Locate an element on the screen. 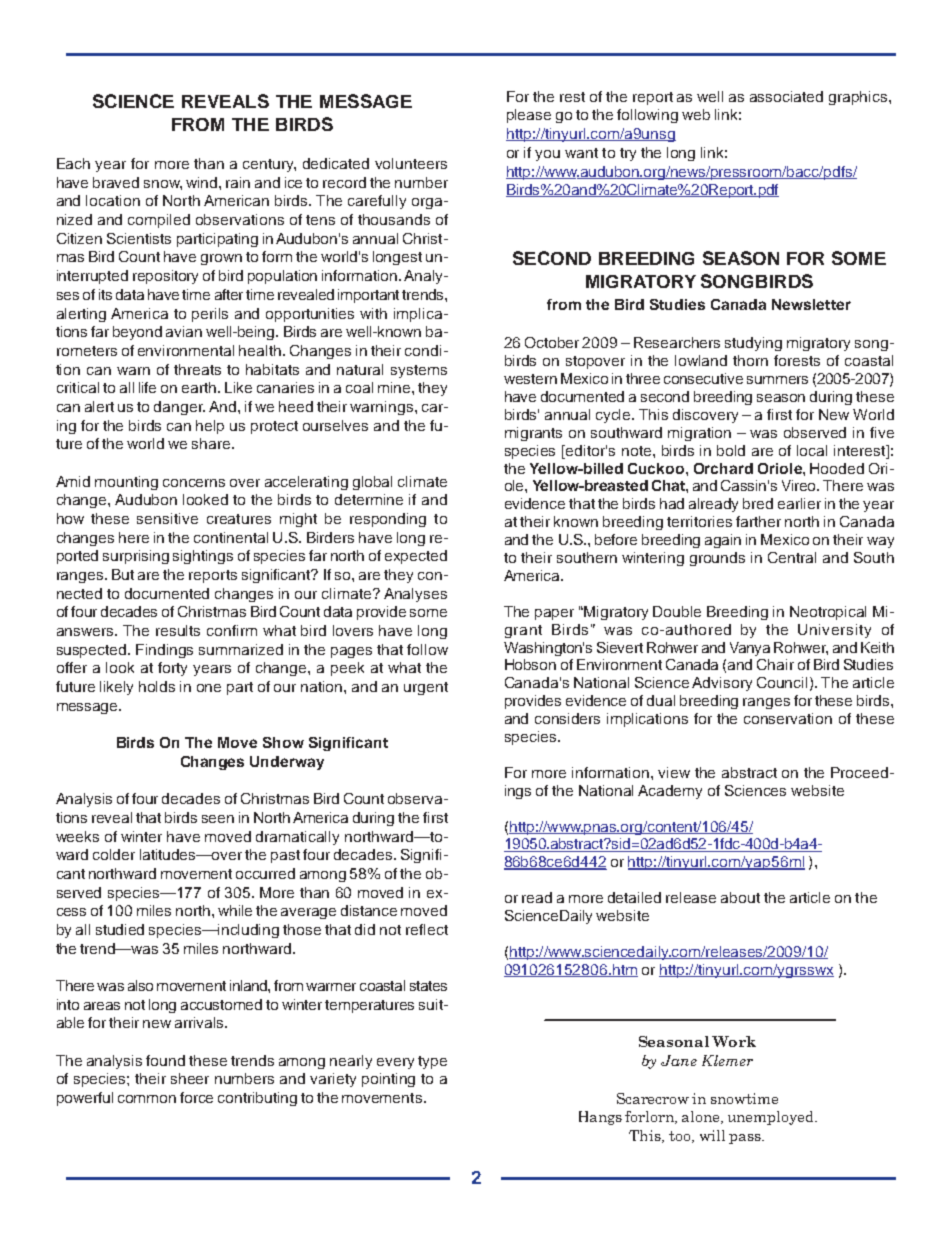  common is located at coordinates (147, 1099).
